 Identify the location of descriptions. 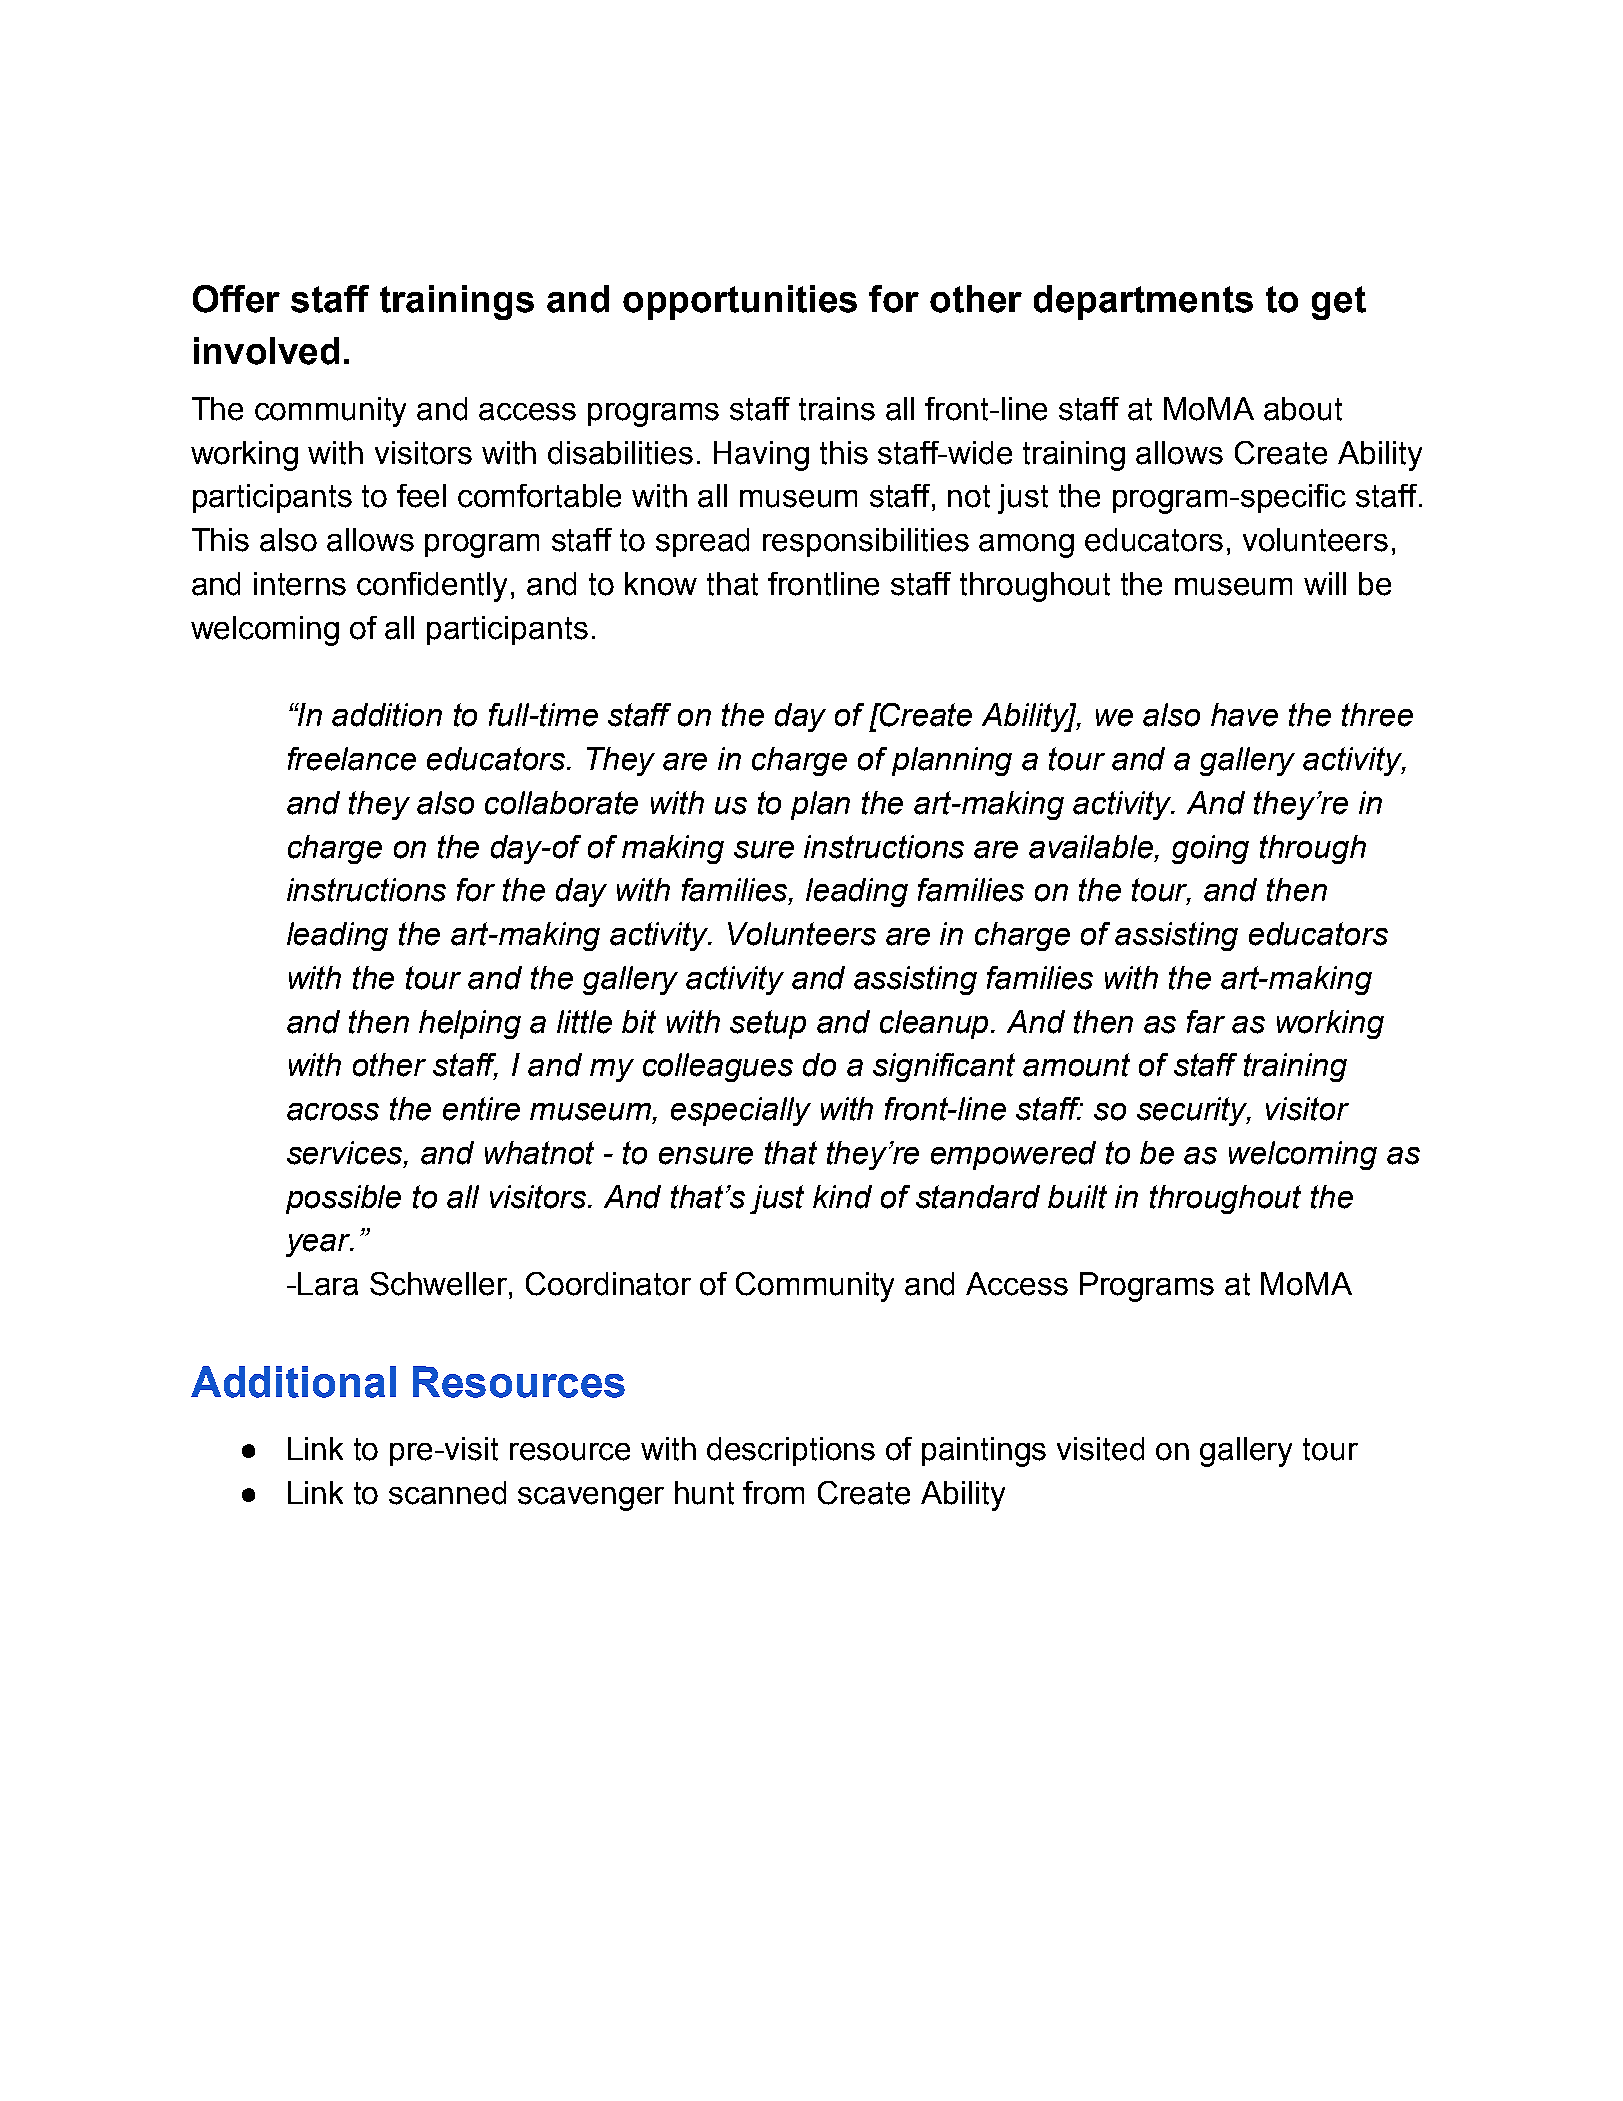
(791, 1451).
